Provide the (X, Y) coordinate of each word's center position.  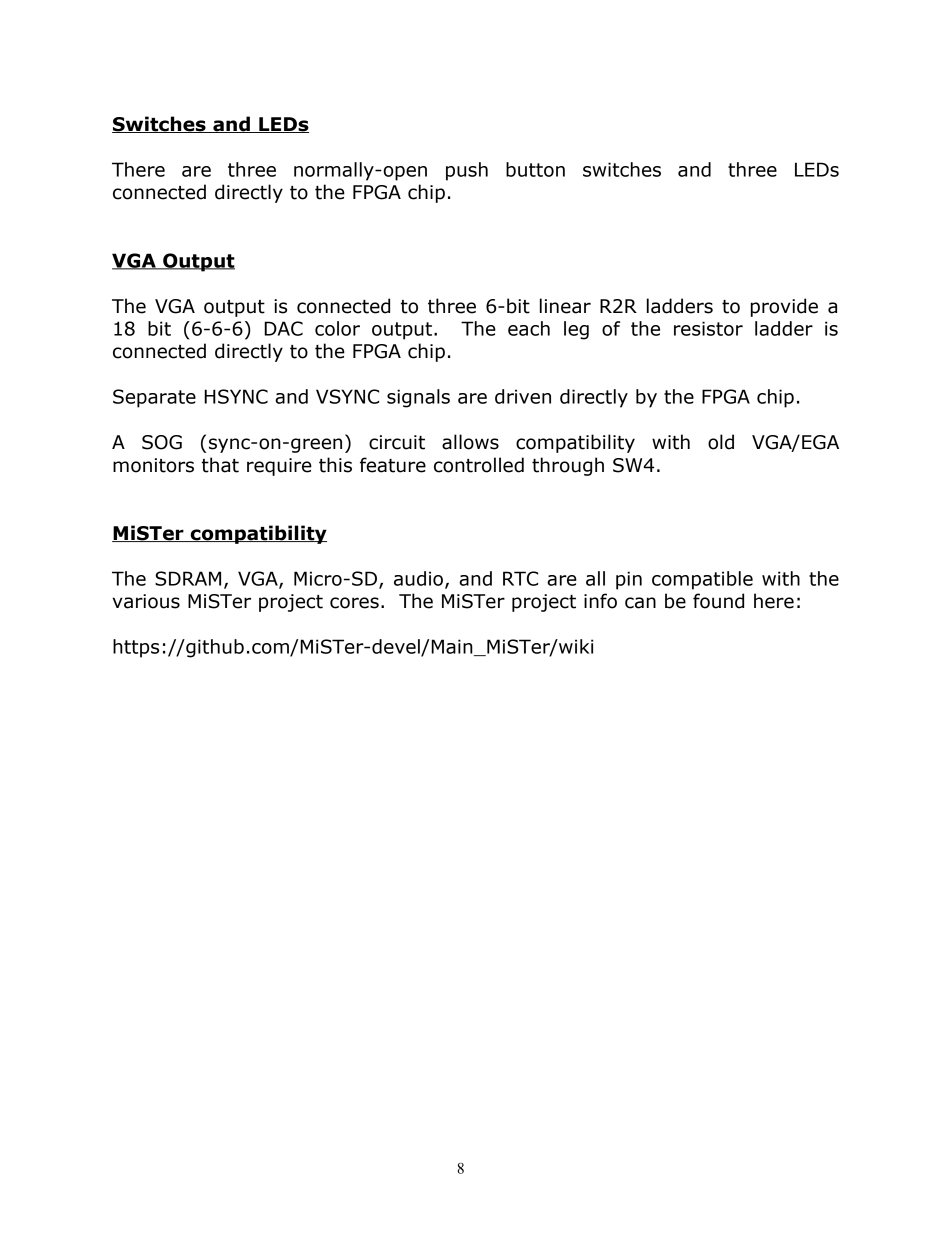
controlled (479, 465)
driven (523, 396)
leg (576, 330)
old (721, 442)
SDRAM (188, 578)
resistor (708, 328)
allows (470, 442)
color (337, 328)
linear (565, 306)
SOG (162, 442)
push (467, 171)
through (568, 466)
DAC (283, 328)
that (220, 465)
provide (784, 307)
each (529, 328)
